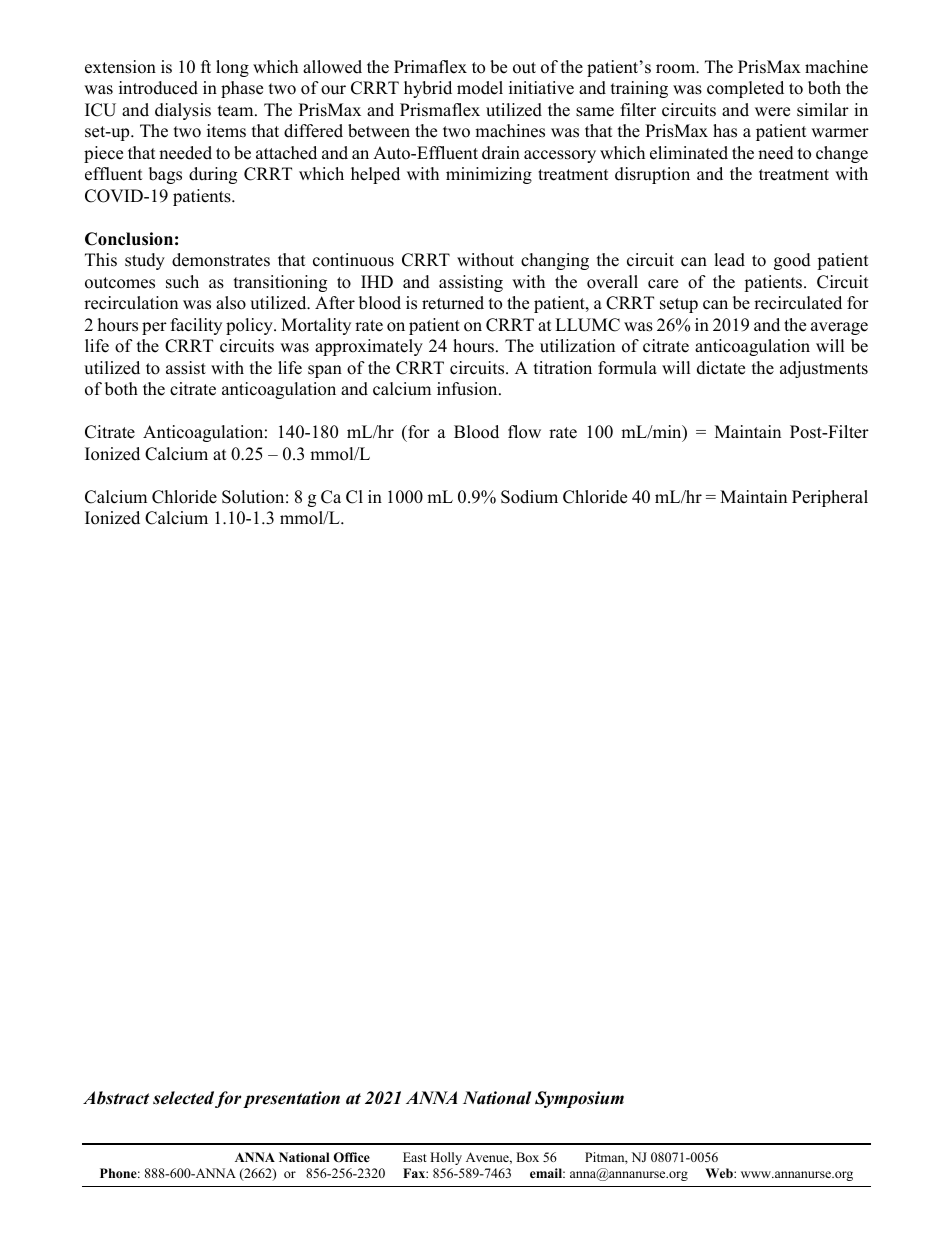  What do you see at coordinates (480, 88) in the page?
I see `model` at bounding box center [480, 88].
